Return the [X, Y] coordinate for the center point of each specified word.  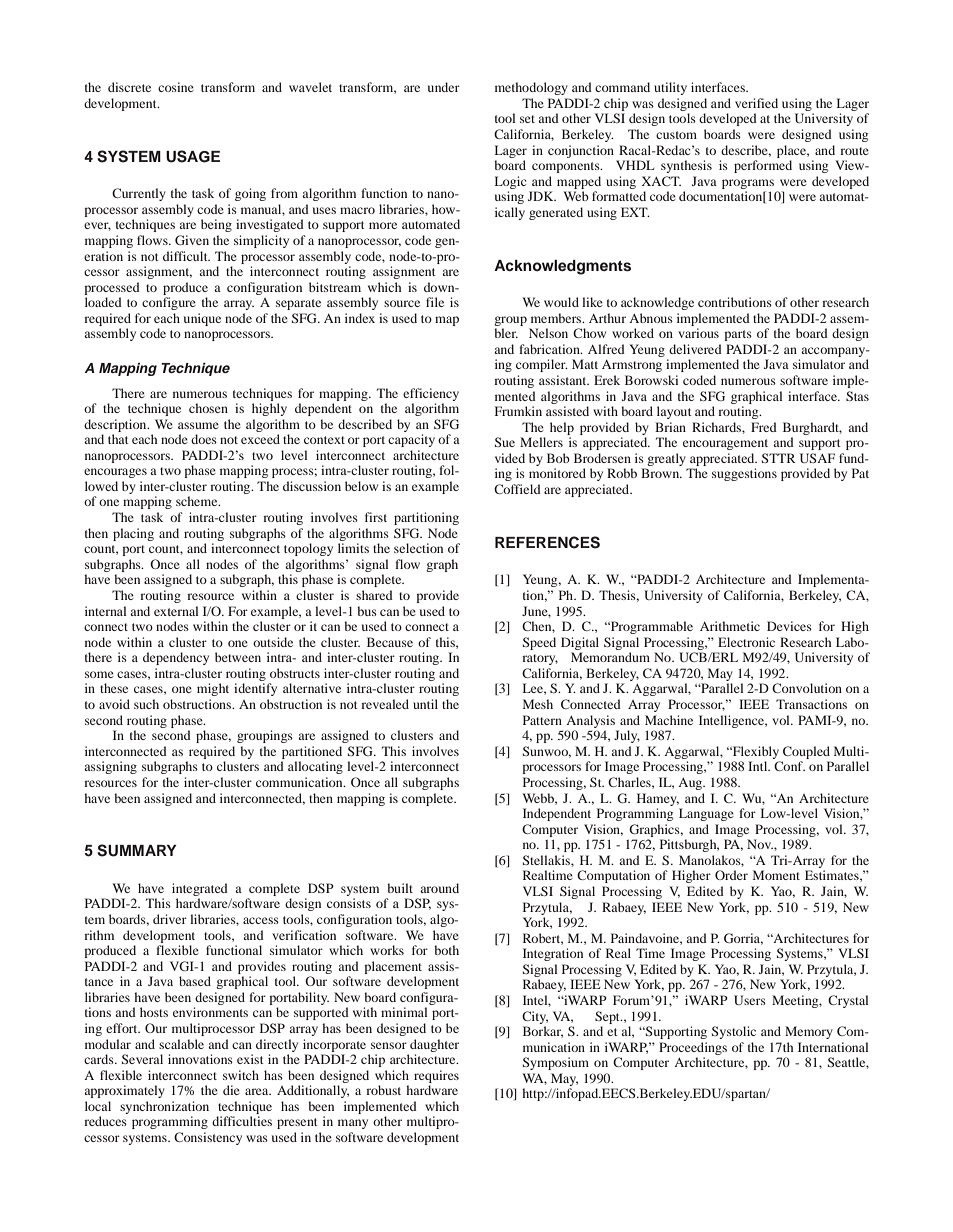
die [231, 1090]
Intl [759, 766]
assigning [110, 767]
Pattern [542, 720]
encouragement [725, 444]
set [527, 119]
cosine [176, 87]
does [204, 439]
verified [756, 103]
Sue [505, 442]
